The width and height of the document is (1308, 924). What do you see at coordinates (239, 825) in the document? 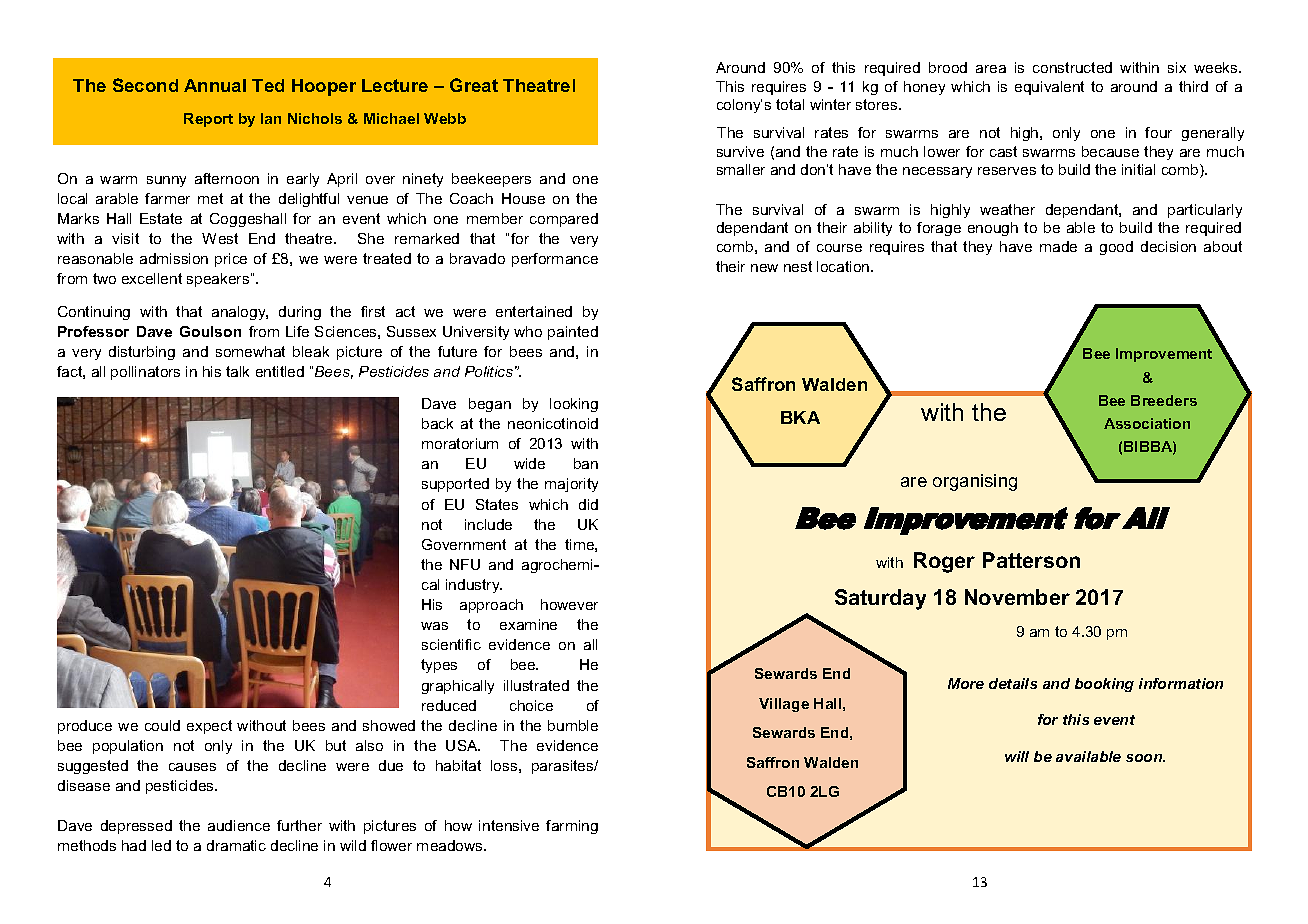
I see `audience` at bounding box center [239, 825].
